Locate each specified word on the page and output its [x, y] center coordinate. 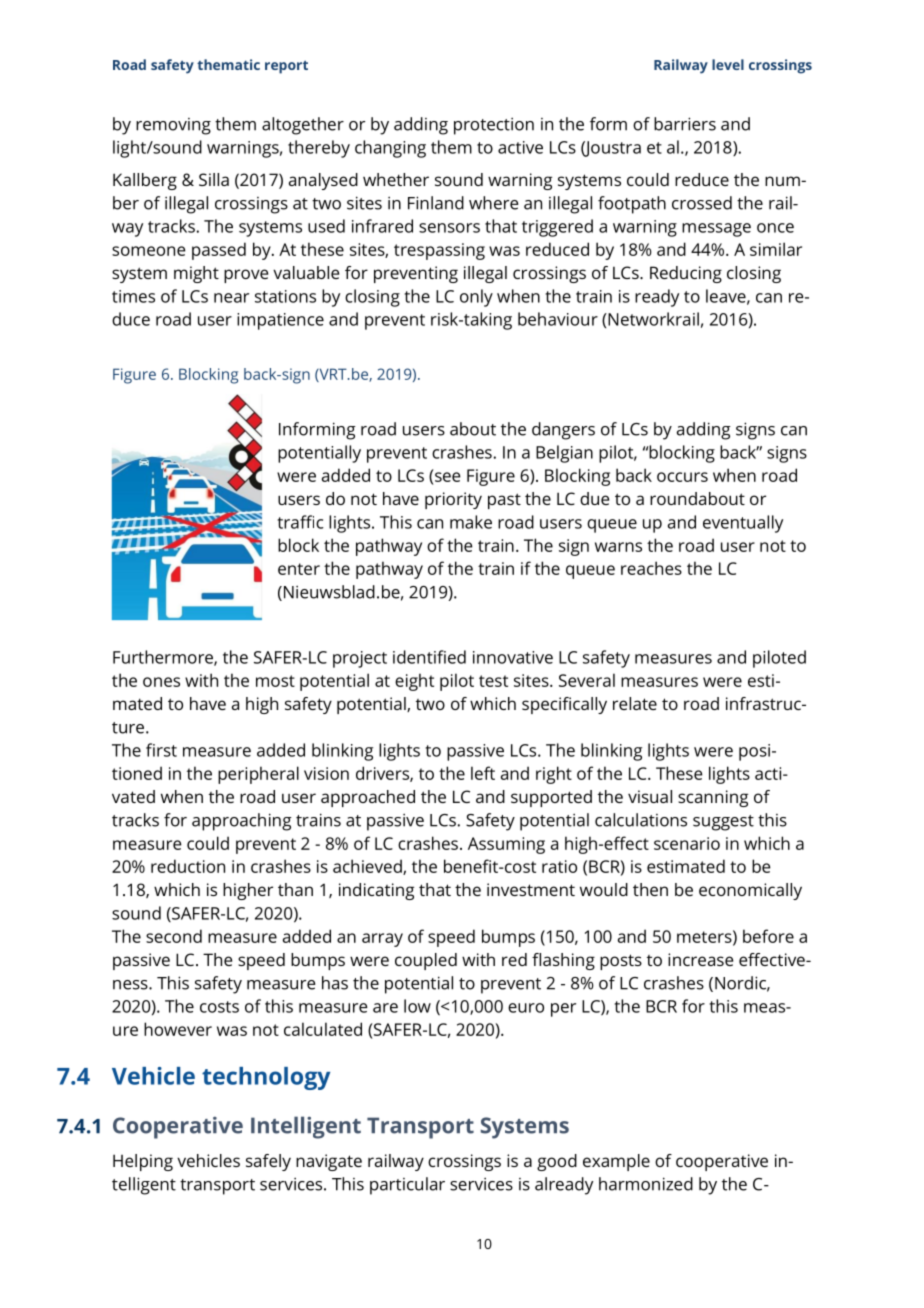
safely [268, 1162]
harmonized [646, 1184]
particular [407, 1186]
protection [494, 126]
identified [429, 657]
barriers [685, 124]
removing [173, 126]
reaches [651, 568]
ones [161, 682]
